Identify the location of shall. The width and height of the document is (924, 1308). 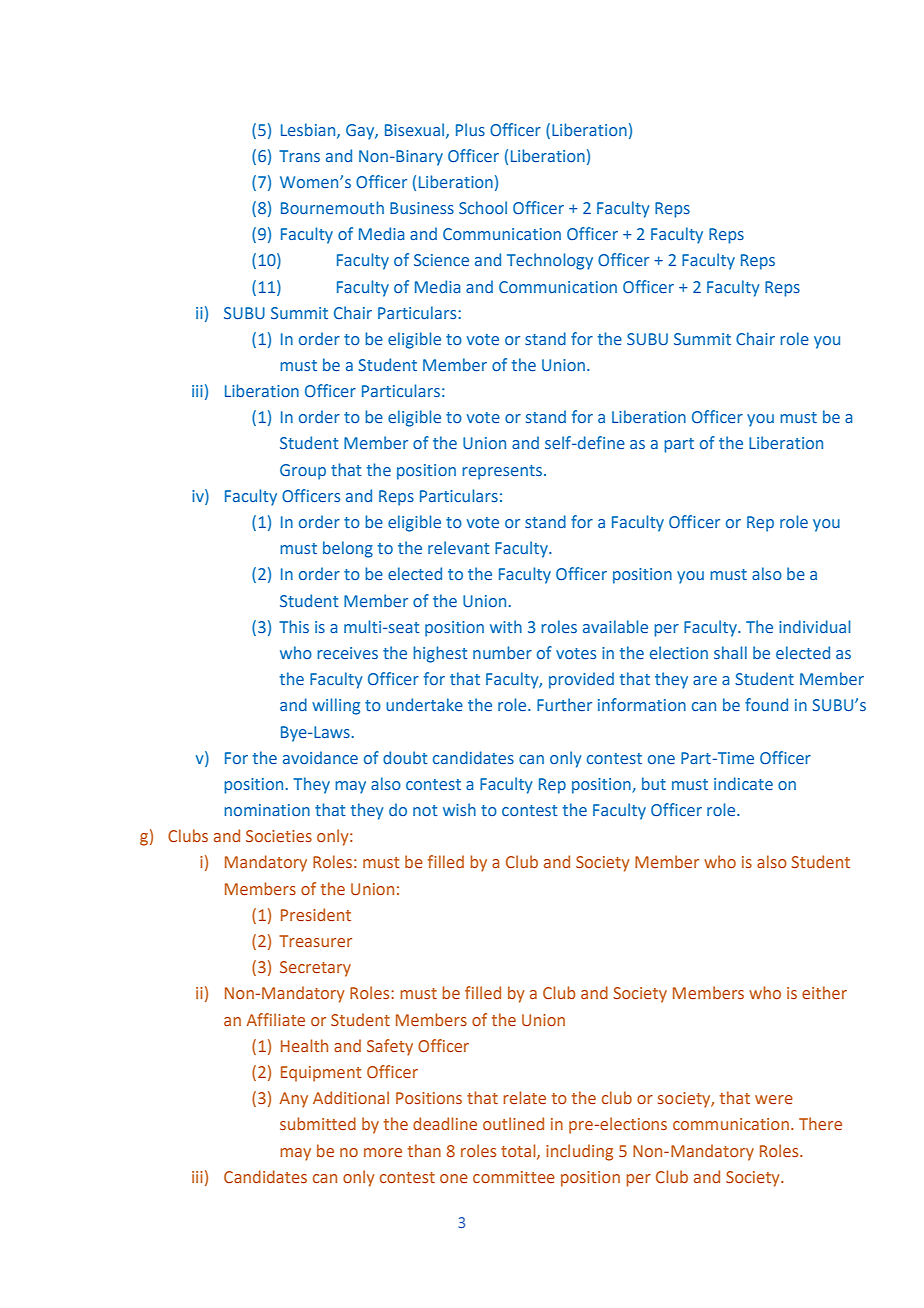
(730, 652).
